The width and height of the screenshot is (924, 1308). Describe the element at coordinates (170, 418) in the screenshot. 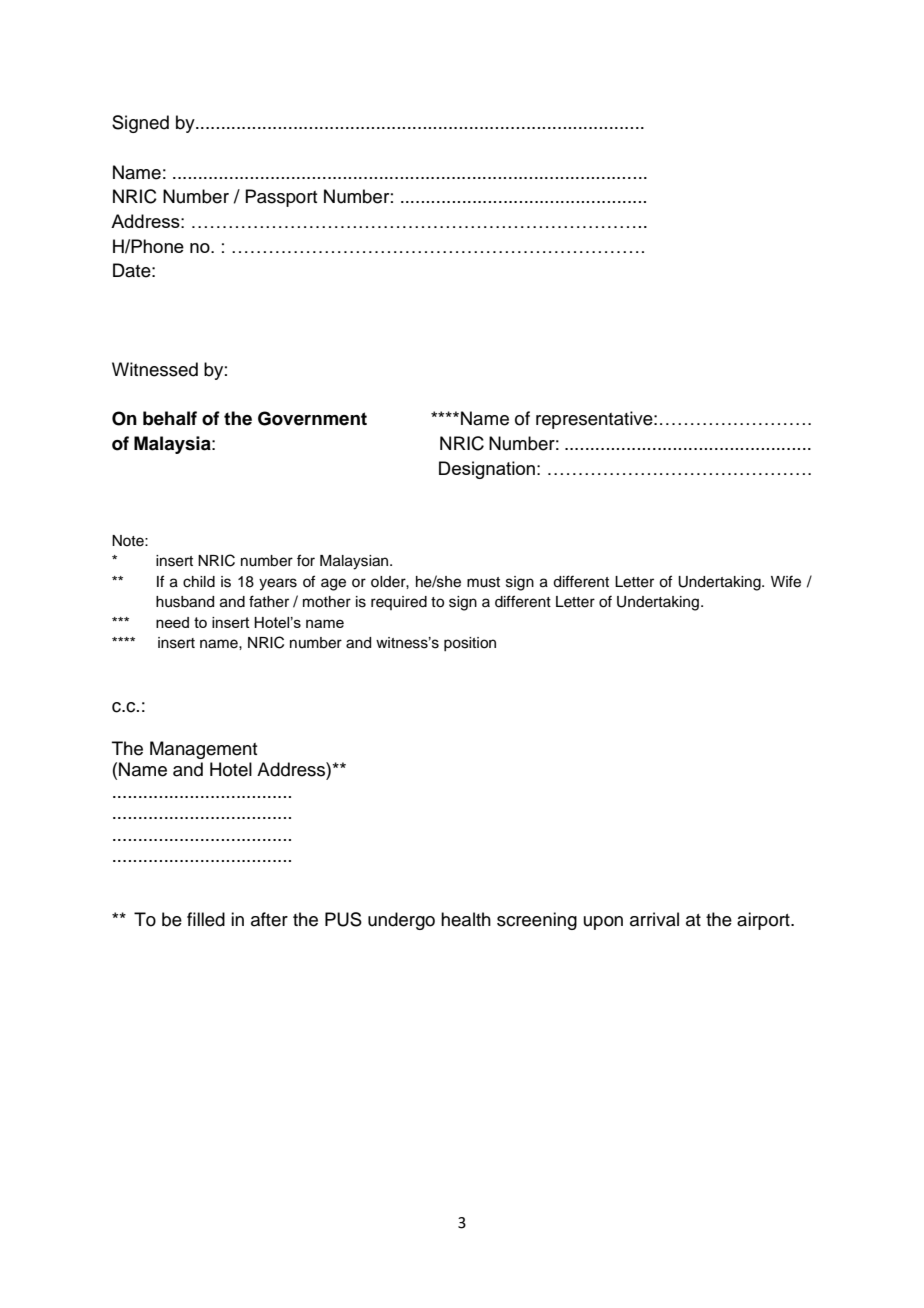

I see `behalf` at that location.
